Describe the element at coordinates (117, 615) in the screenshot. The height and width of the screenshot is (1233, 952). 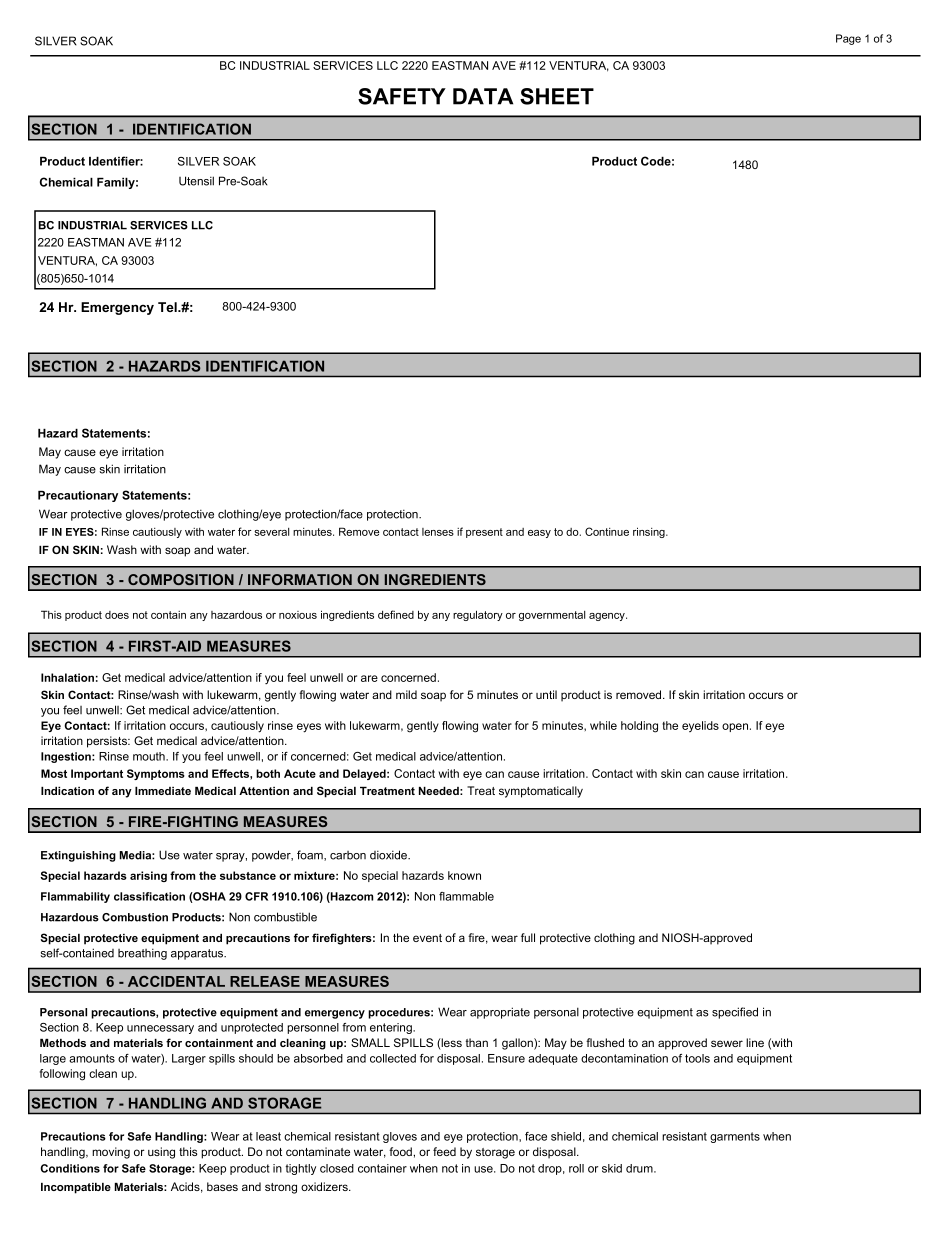
I see `does` at that location.
